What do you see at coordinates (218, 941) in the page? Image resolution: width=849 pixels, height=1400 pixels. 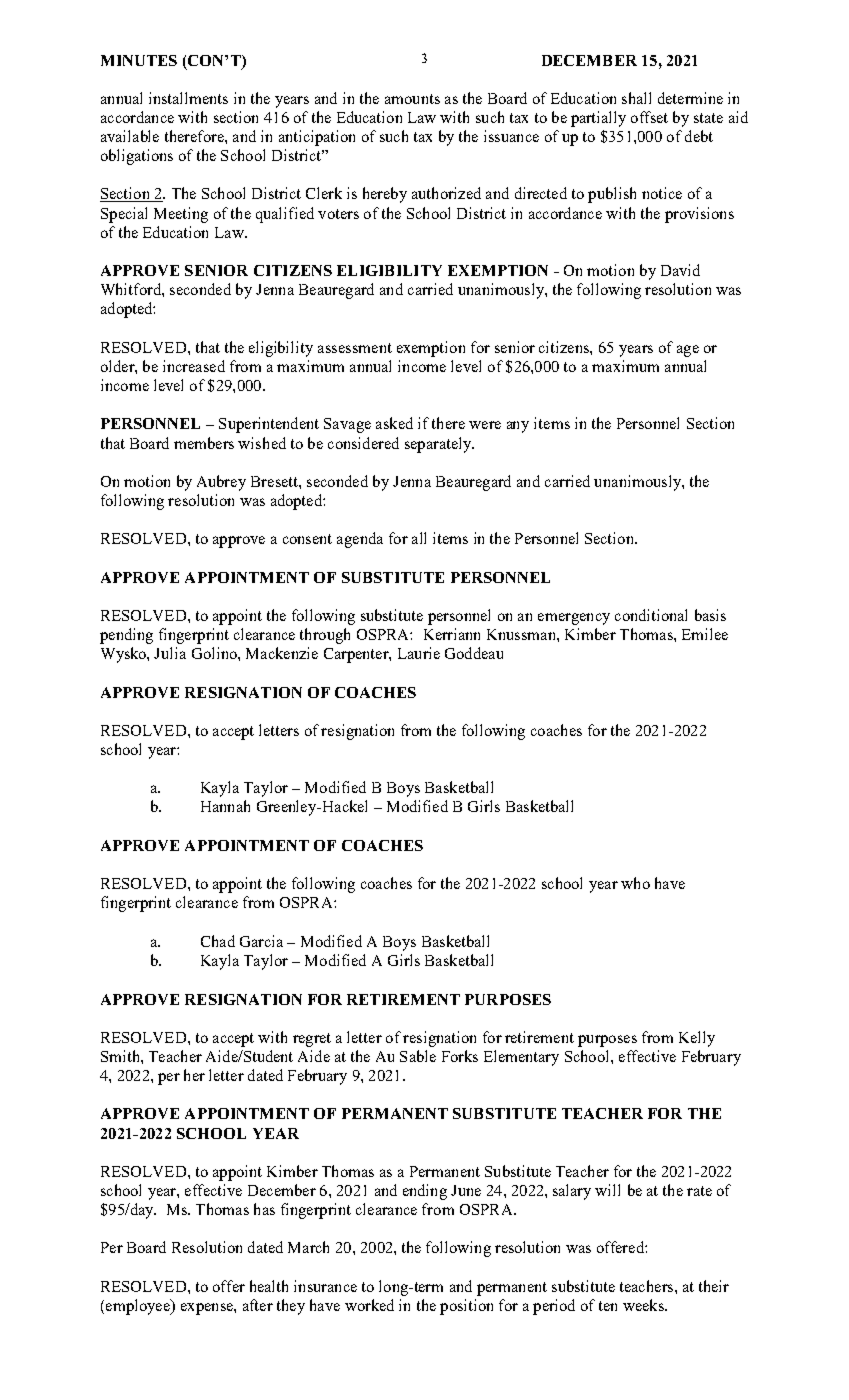 I see `Chad` at bounding box center [218, 941].
